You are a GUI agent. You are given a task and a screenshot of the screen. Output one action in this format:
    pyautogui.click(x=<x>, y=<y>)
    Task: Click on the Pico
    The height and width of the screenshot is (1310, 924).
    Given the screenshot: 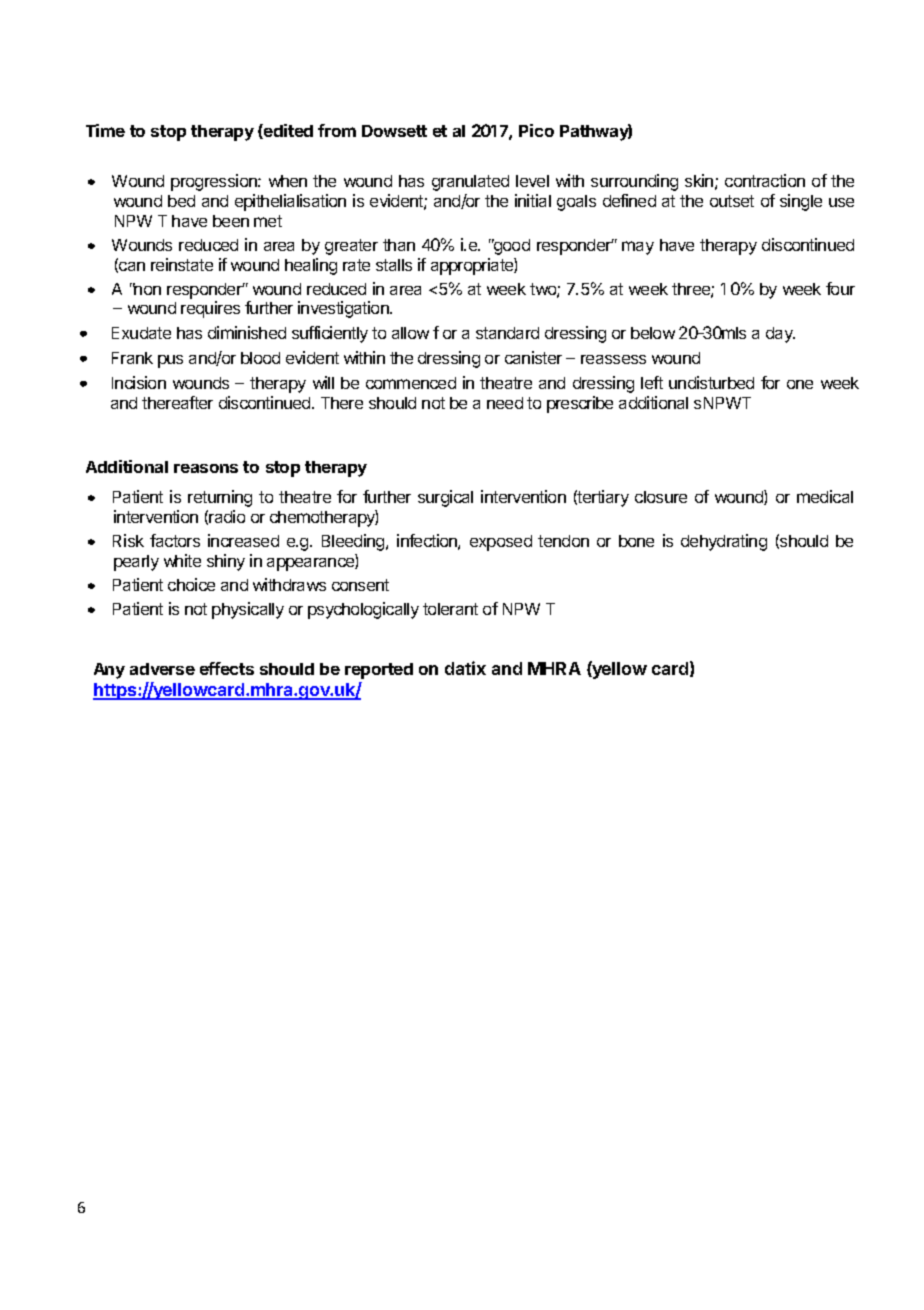 What is the action you would take?
    pyautogui.click(x=536, y=130)
